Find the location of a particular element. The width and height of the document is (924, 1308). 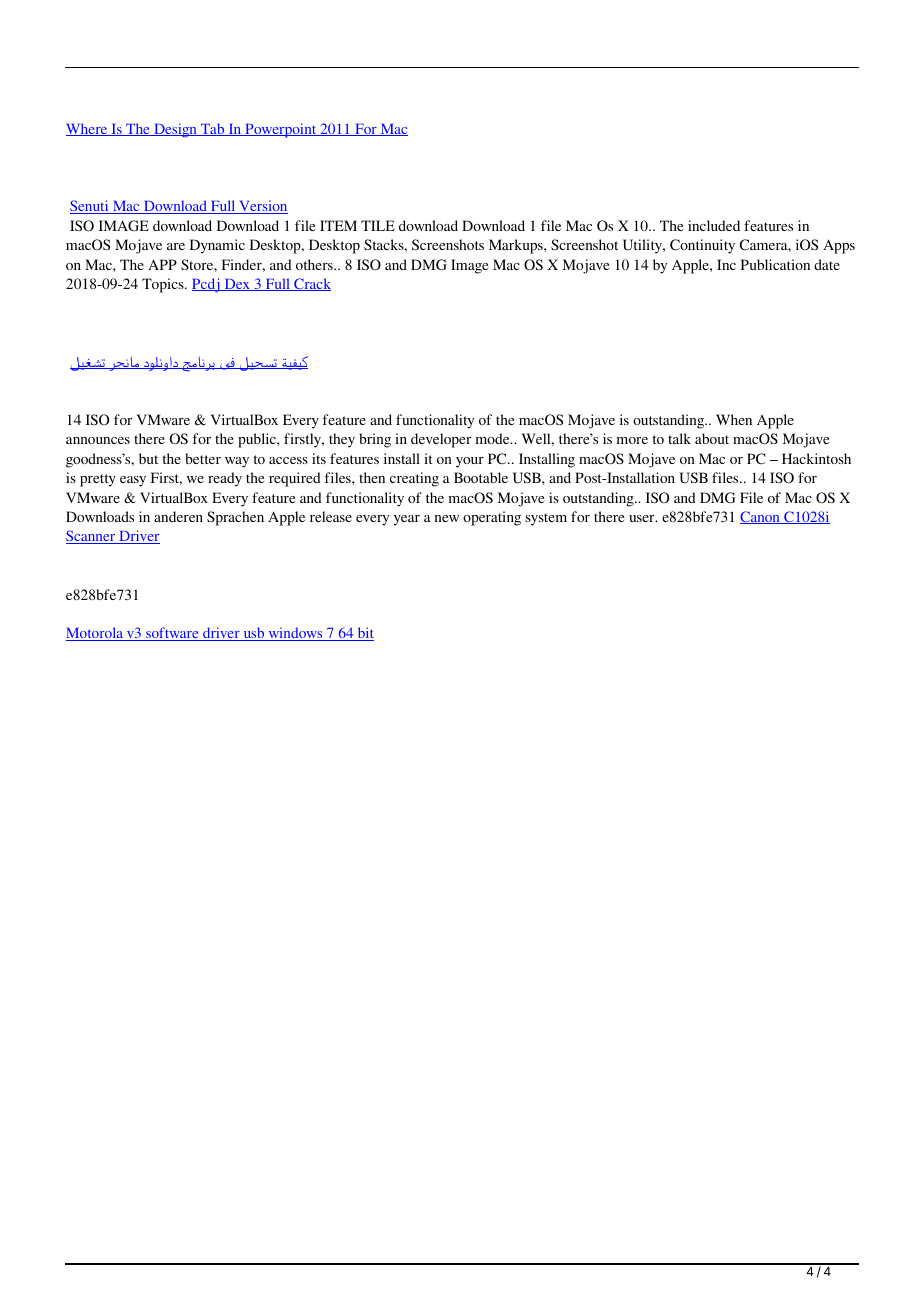

Powerpoint is located at coordinates (281, 130).
